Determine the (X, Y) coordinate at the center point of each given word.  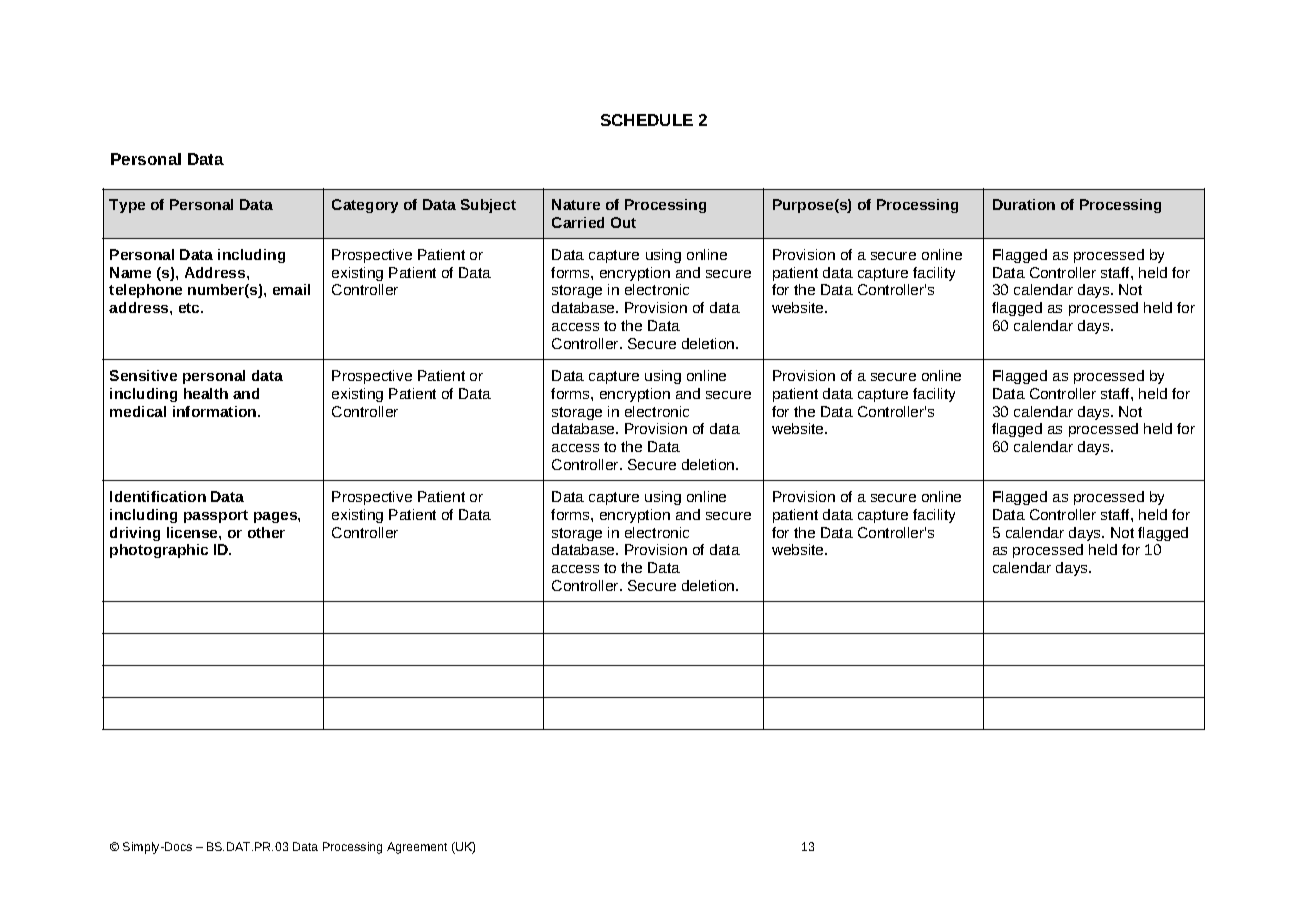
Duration (1024, 204)
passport (216, 516)
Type (127, 206)
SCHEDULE (647, 120)
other (266, 532)
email (291, 289)
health (206, 393)
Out (623, 222)
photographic (159, 551)
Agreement (417, 848)
